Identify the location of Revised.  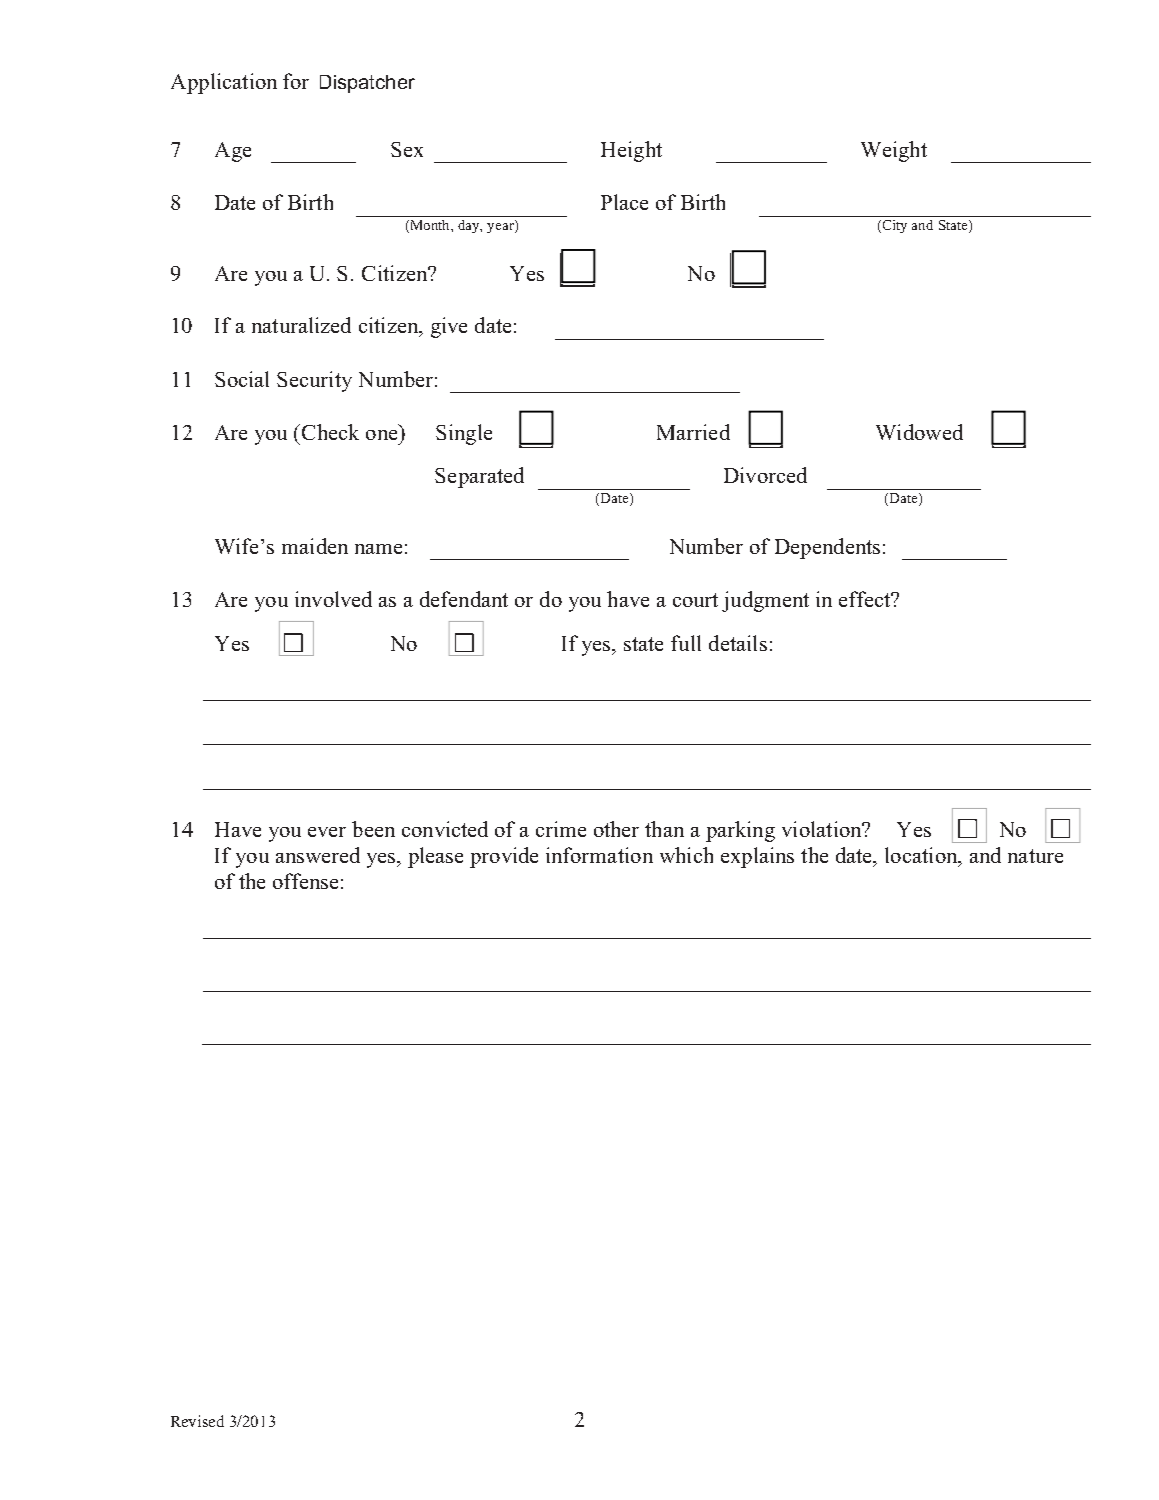
(197, 1421).
